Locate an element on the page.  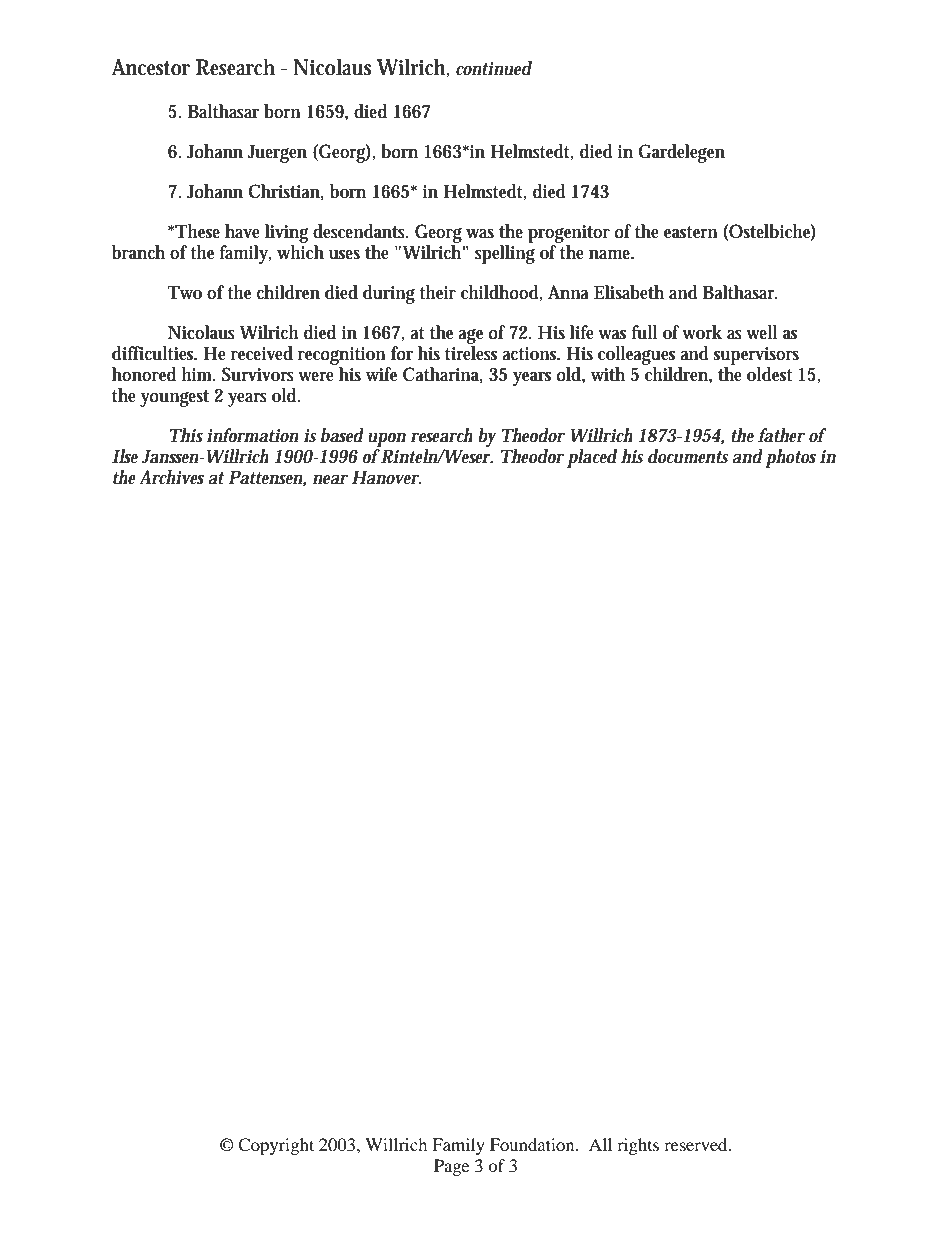
Ancestor is located at coordinates (151, 67).
